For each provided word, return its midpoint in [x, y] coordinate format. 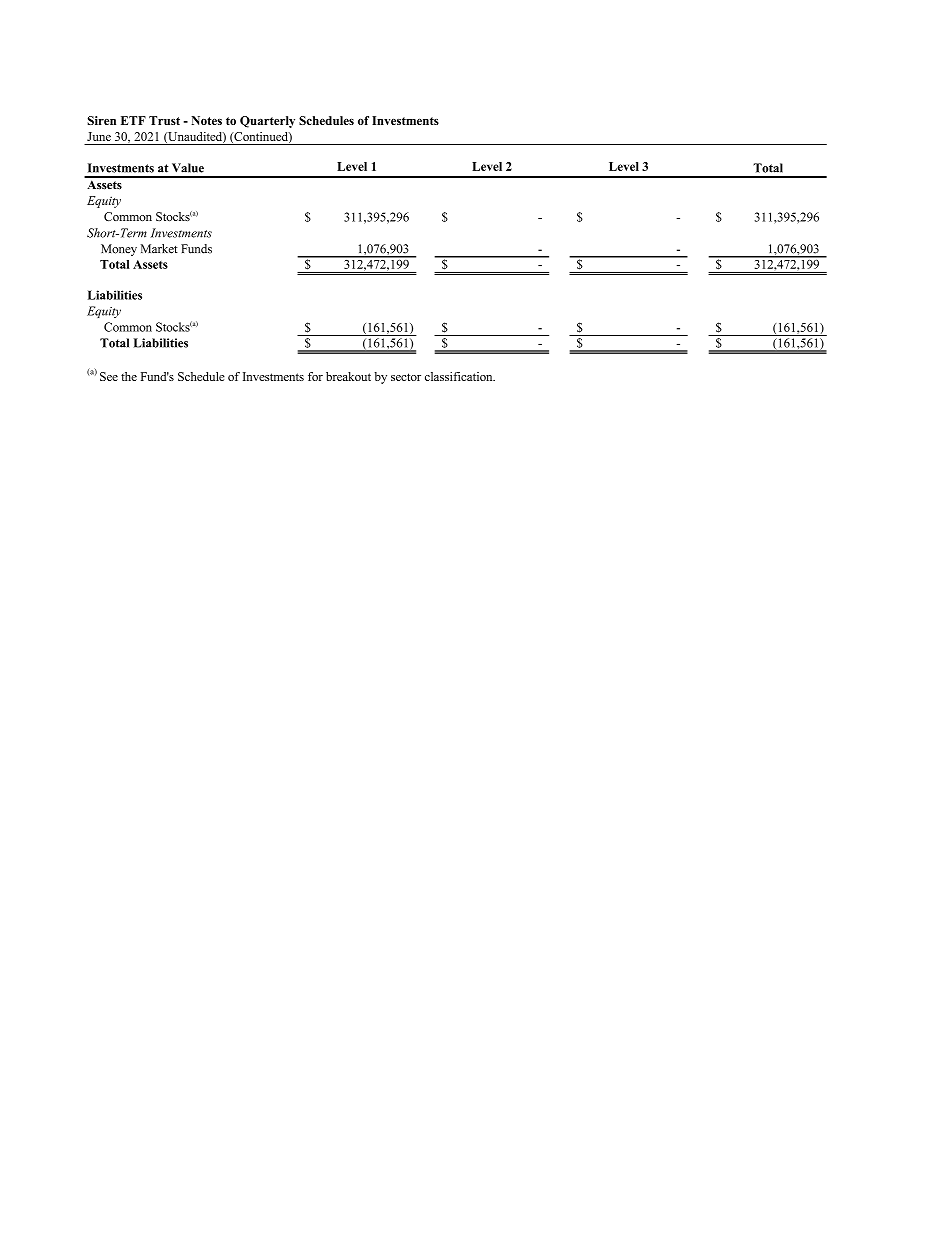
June [99, 136]
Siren [101, 120]
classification [460, 376]
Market [159, 249]
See [109, 376]
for [315, 376]
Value [188, 168]
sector [406, 377]
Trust [164, 120]
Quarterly [267, 122]
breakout [348, 376]
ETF [133, 120]
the [129, 376]
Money [119, 250]
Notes [206, 120]
